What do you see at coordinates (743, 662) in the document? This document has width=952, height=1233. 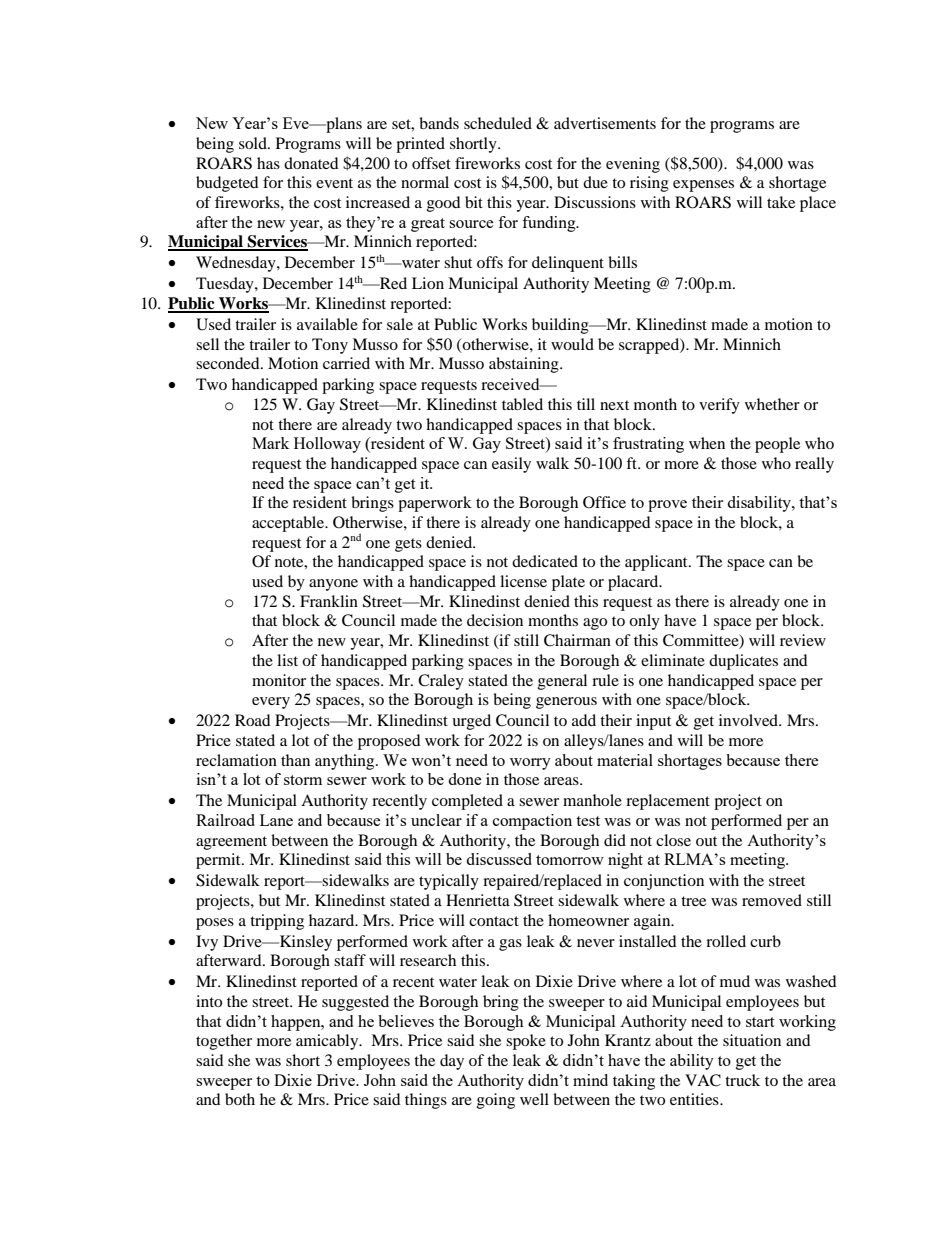 I see `duplicates` at bounding box center [743, 662].
